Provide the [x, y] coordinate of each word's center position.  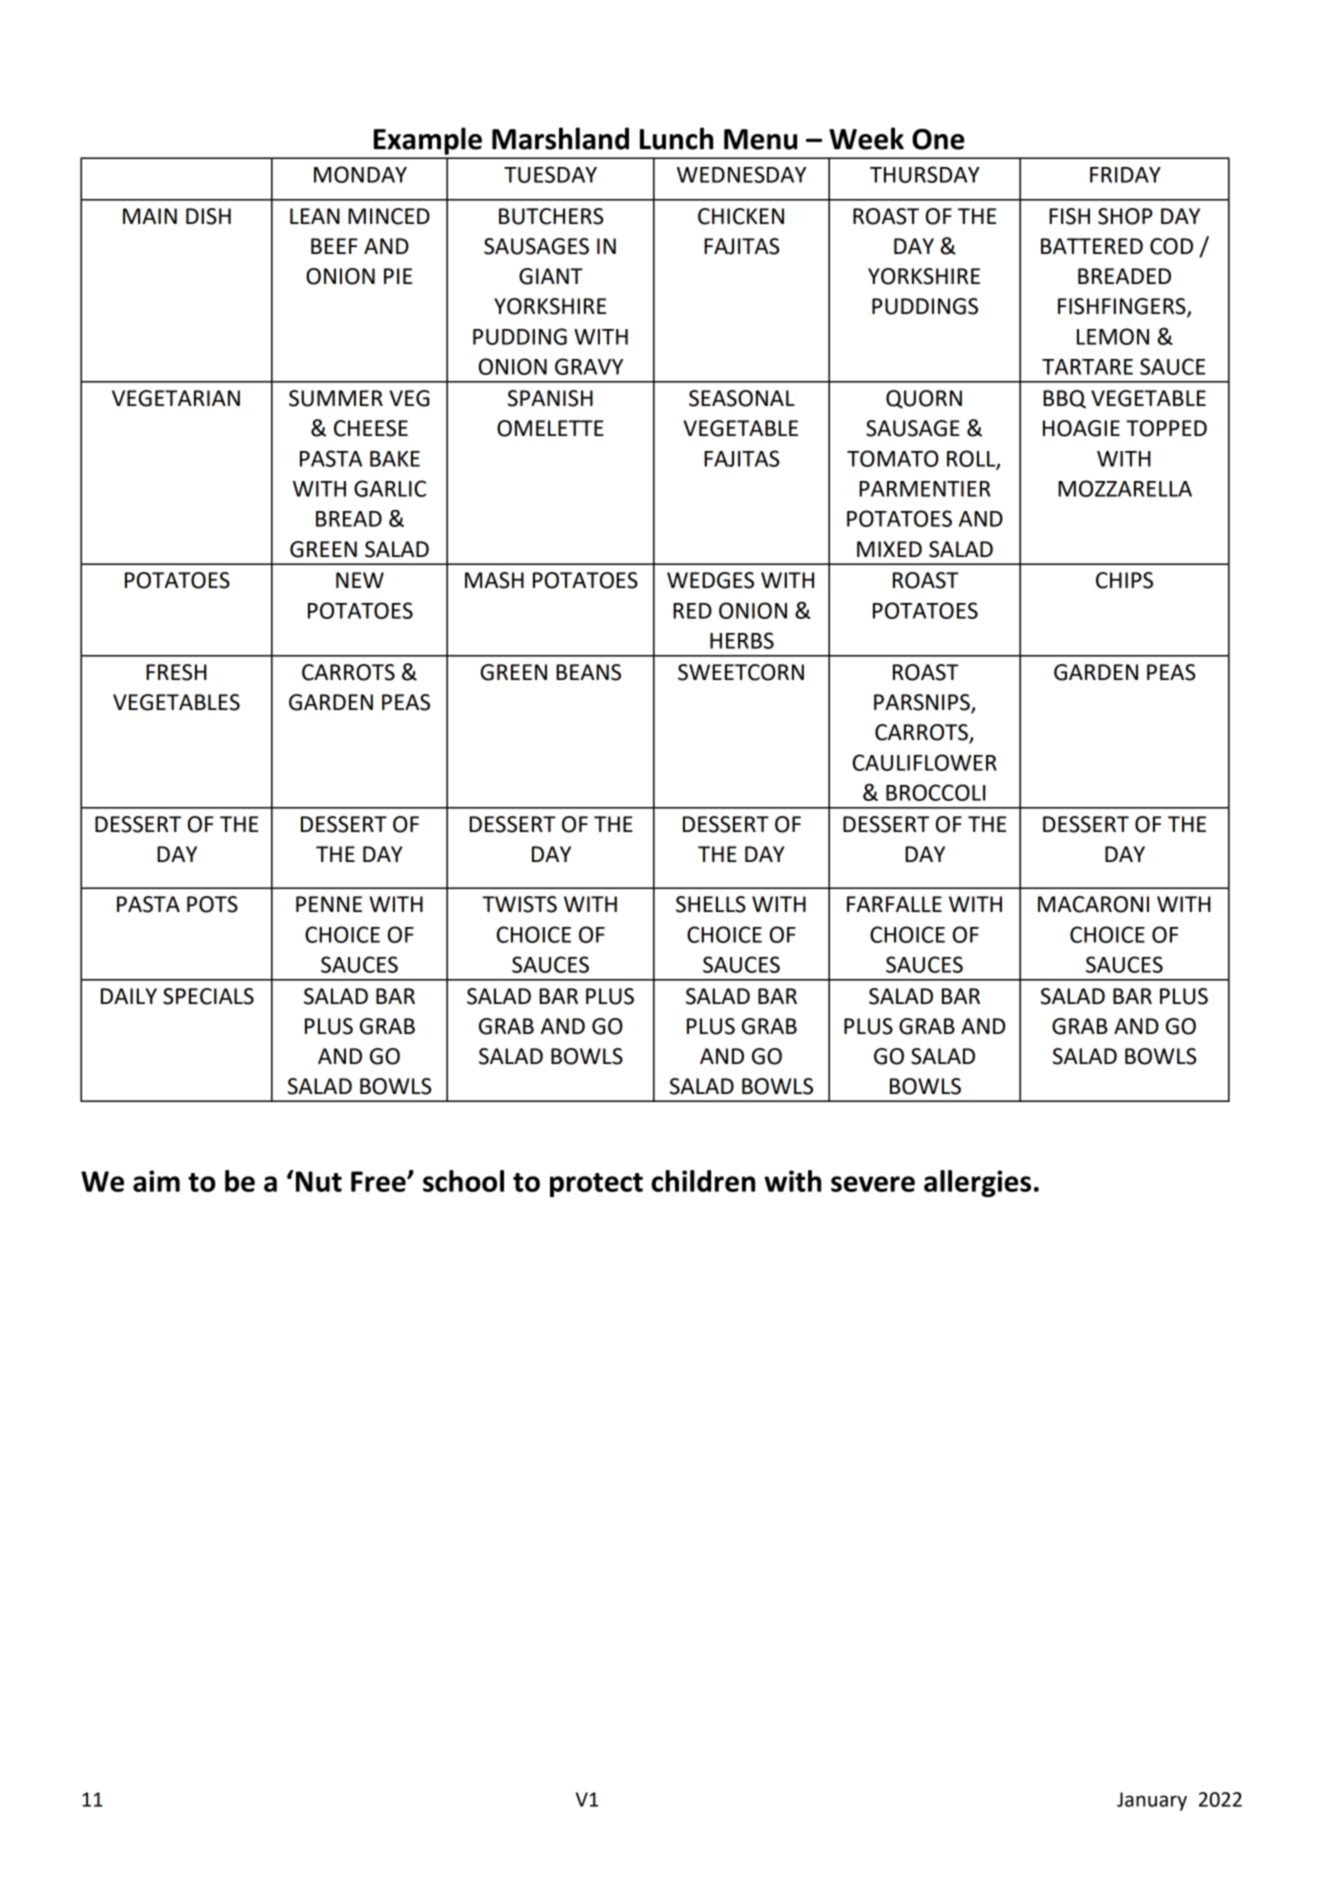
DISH [208, 216]
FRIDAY [1125, 175]
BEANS [588, 672]
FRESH [176, 672]
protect [596, 1185]
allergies [977, 1183]
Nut [317, 1181]
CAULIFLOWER [925, 762]
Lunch [676, 138]
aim [156, 1181]
